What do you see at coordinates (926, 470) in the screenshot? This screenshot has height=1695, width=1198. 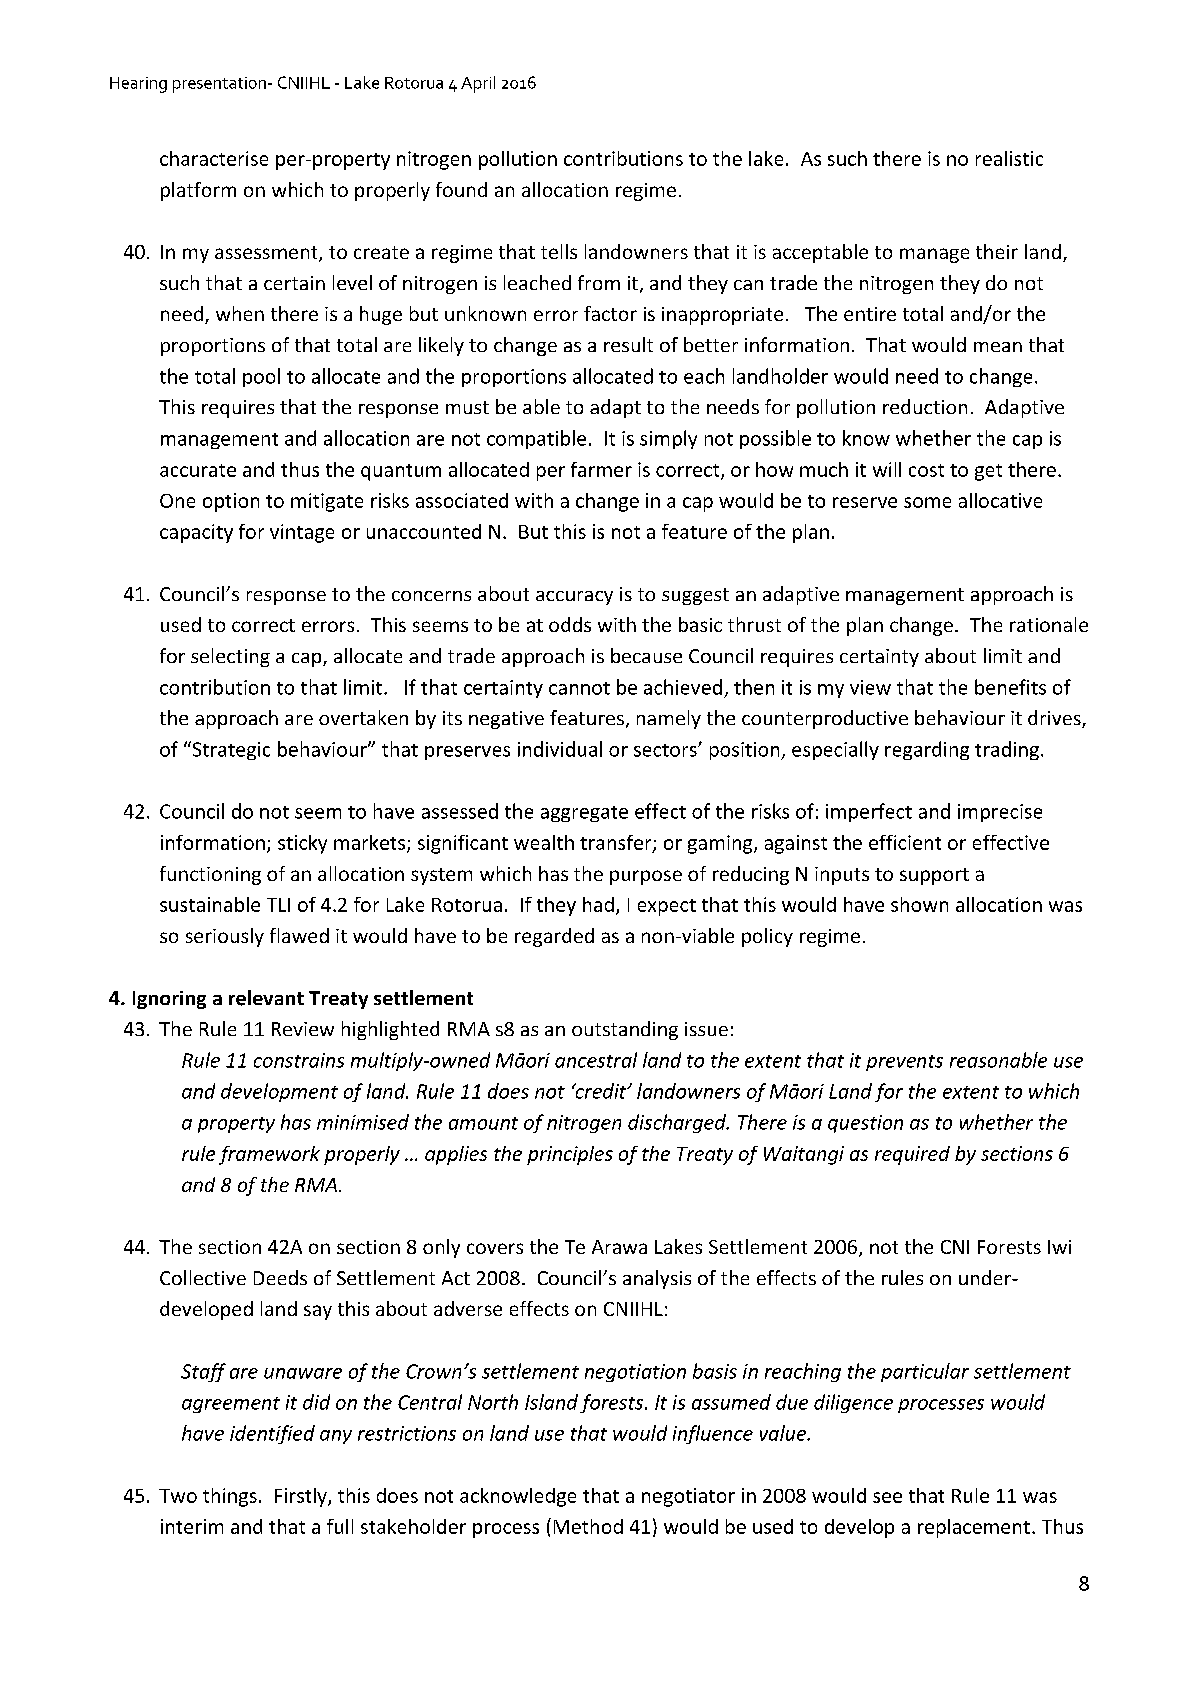 I see `cost` at bounding box center [926, 470].
